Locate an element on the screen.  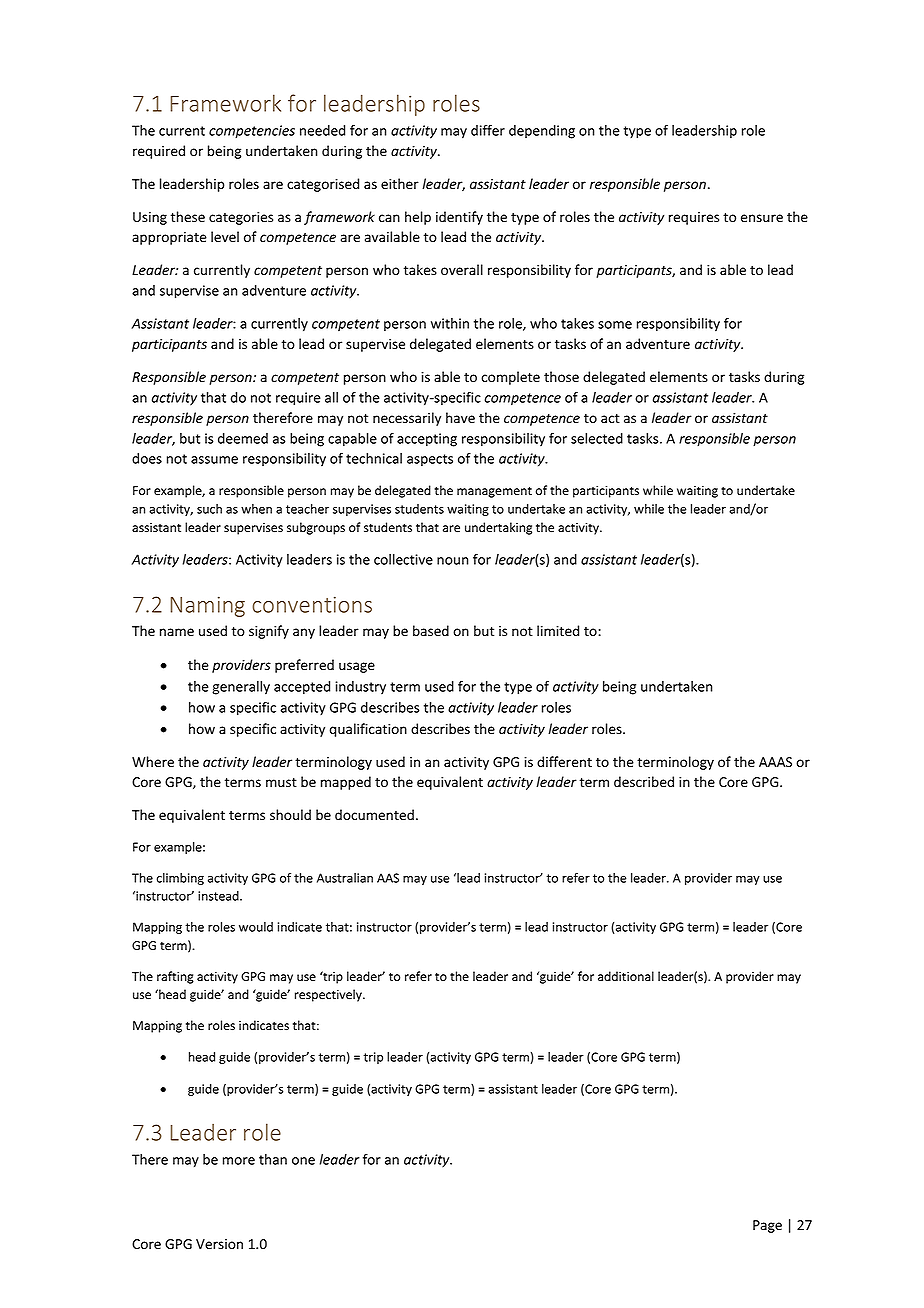
ensure is located at coordinates (762, 218).
